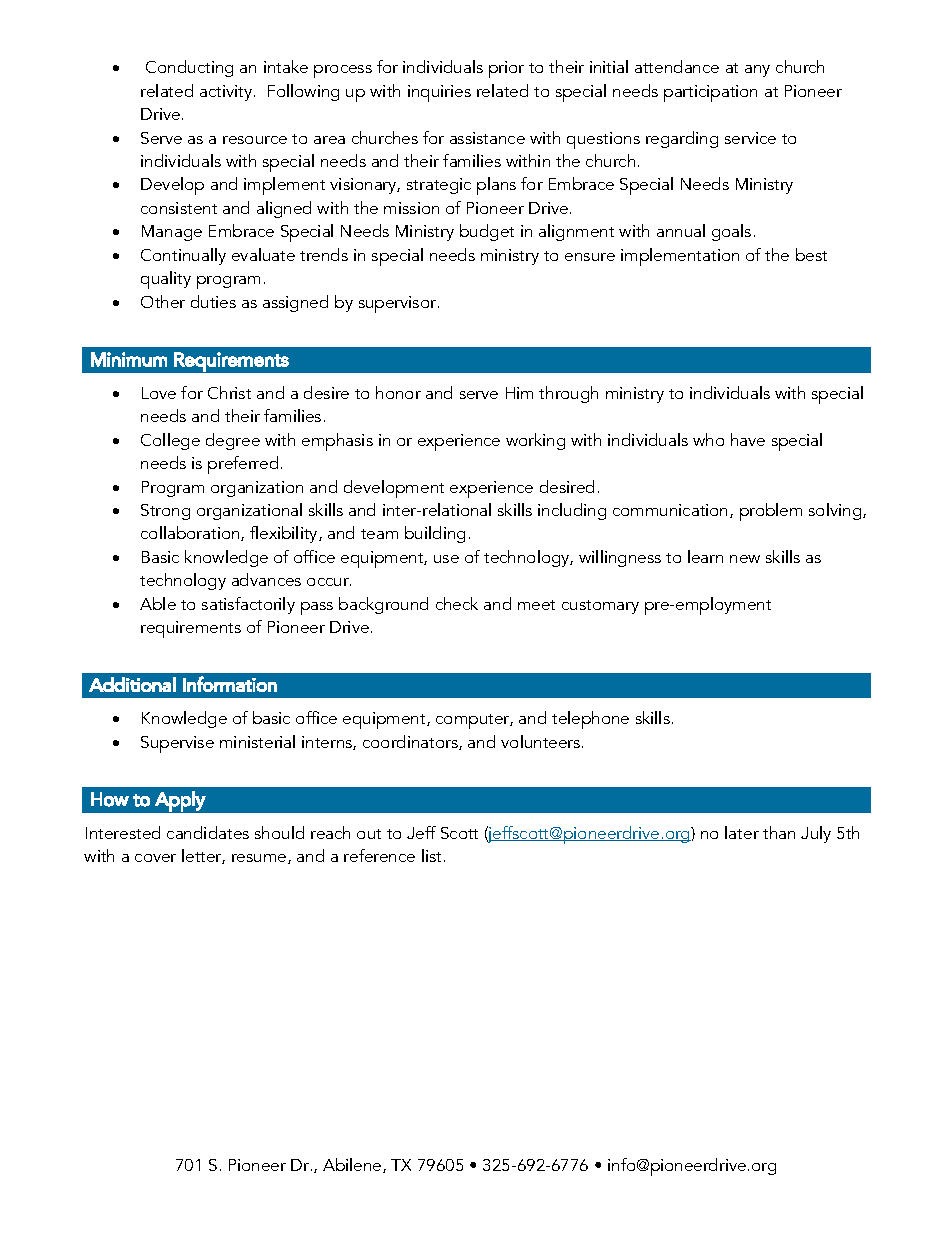  What do you see at coordinates (227, 93) in the screenshot?
I see `activity` at bounding box center [227, 93].
